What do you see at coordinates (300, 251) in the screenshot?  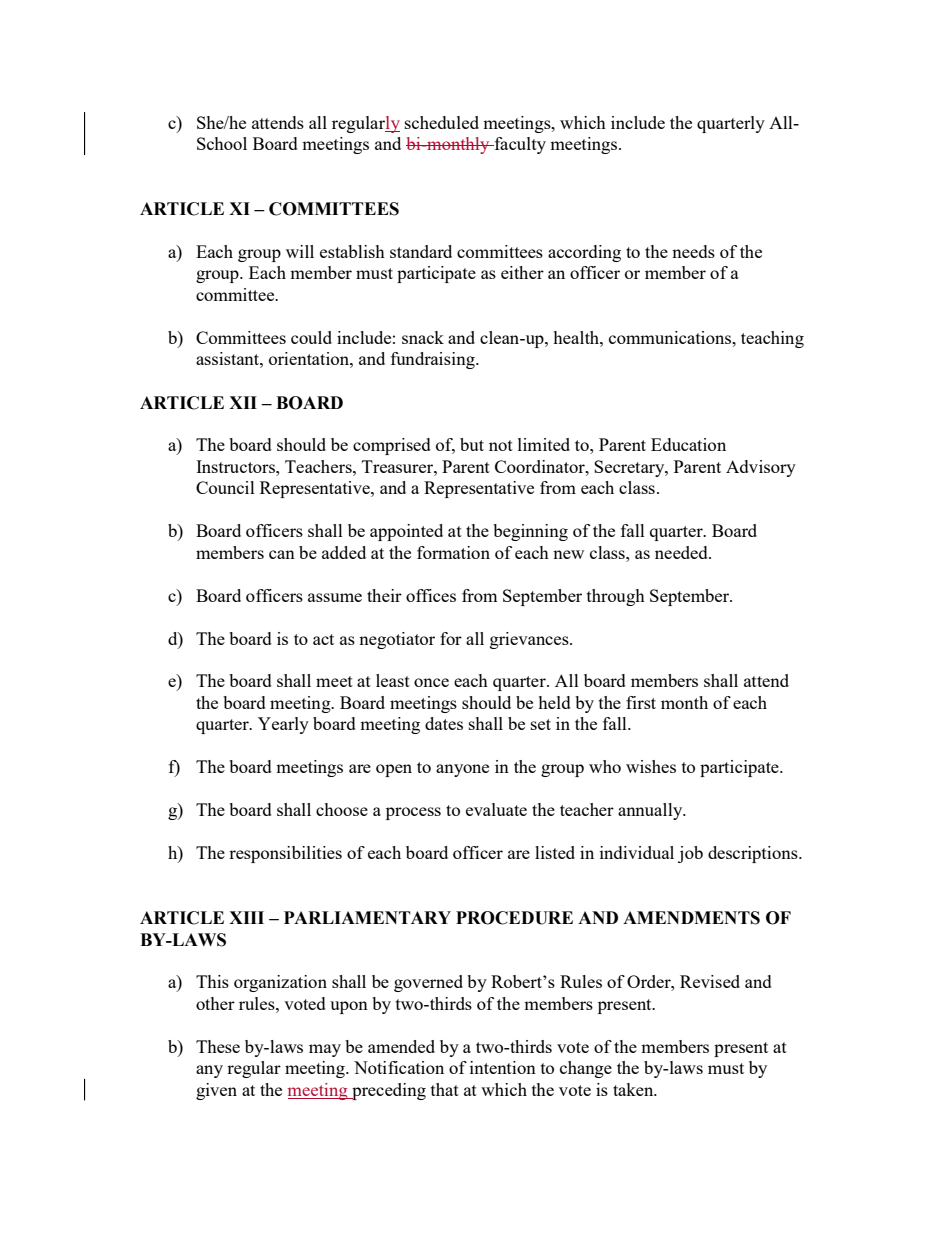 I see `will` at bounding box center [300, 251].
